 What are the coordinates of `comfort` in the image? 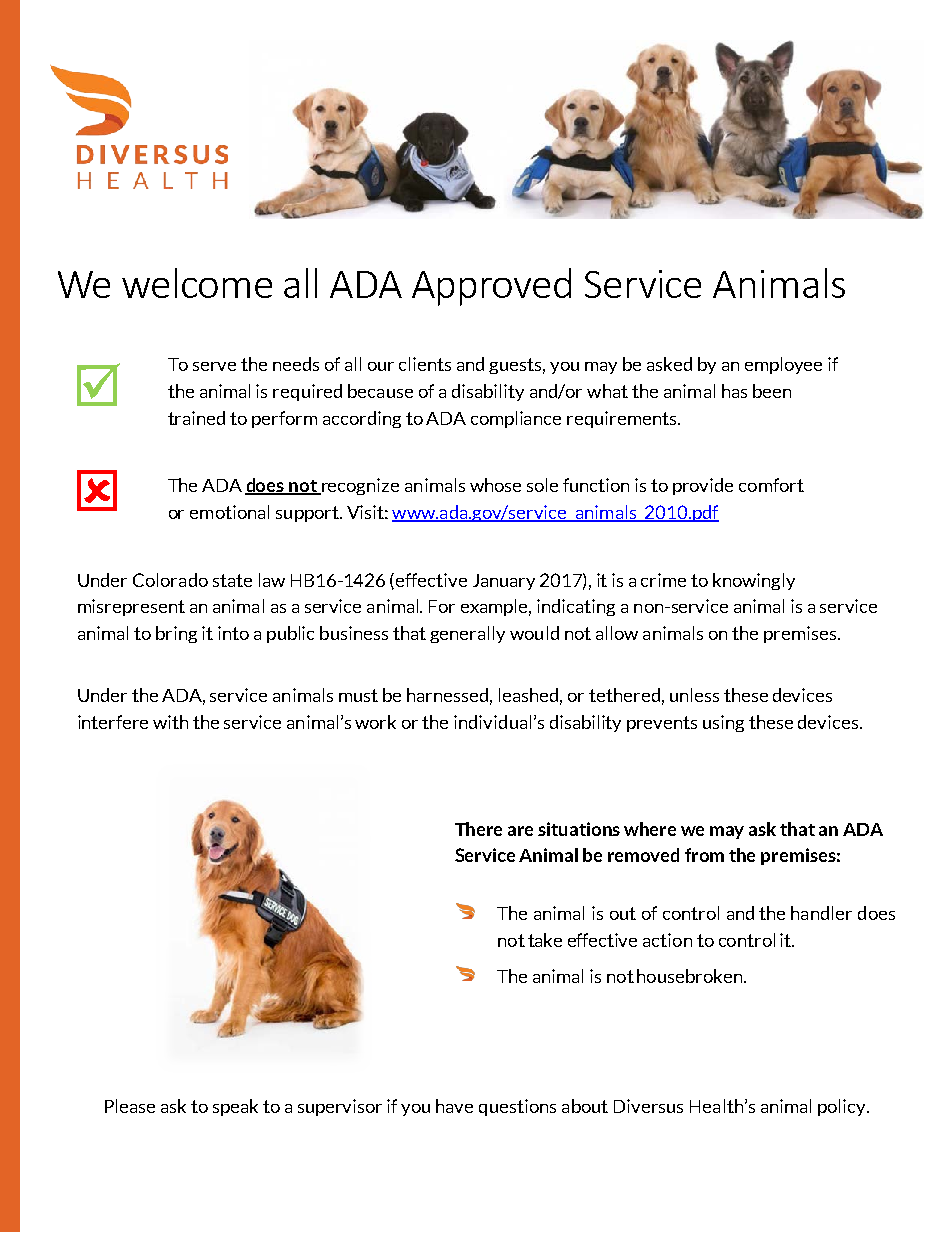 It's located at (771, 485).
